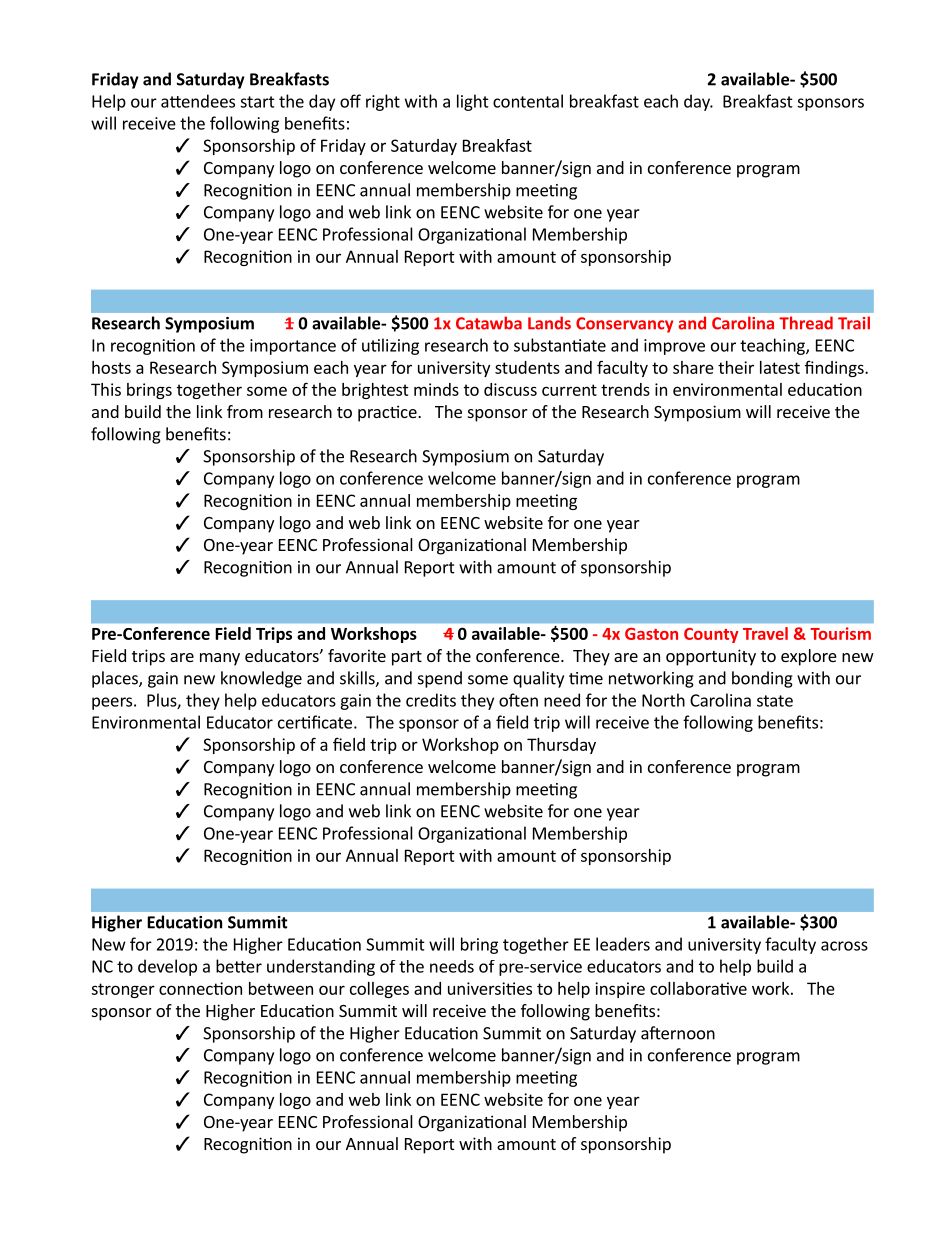  What do you see at coordinates (844, 946) in the page?
I see `across` at bounding box center [844, 946].
